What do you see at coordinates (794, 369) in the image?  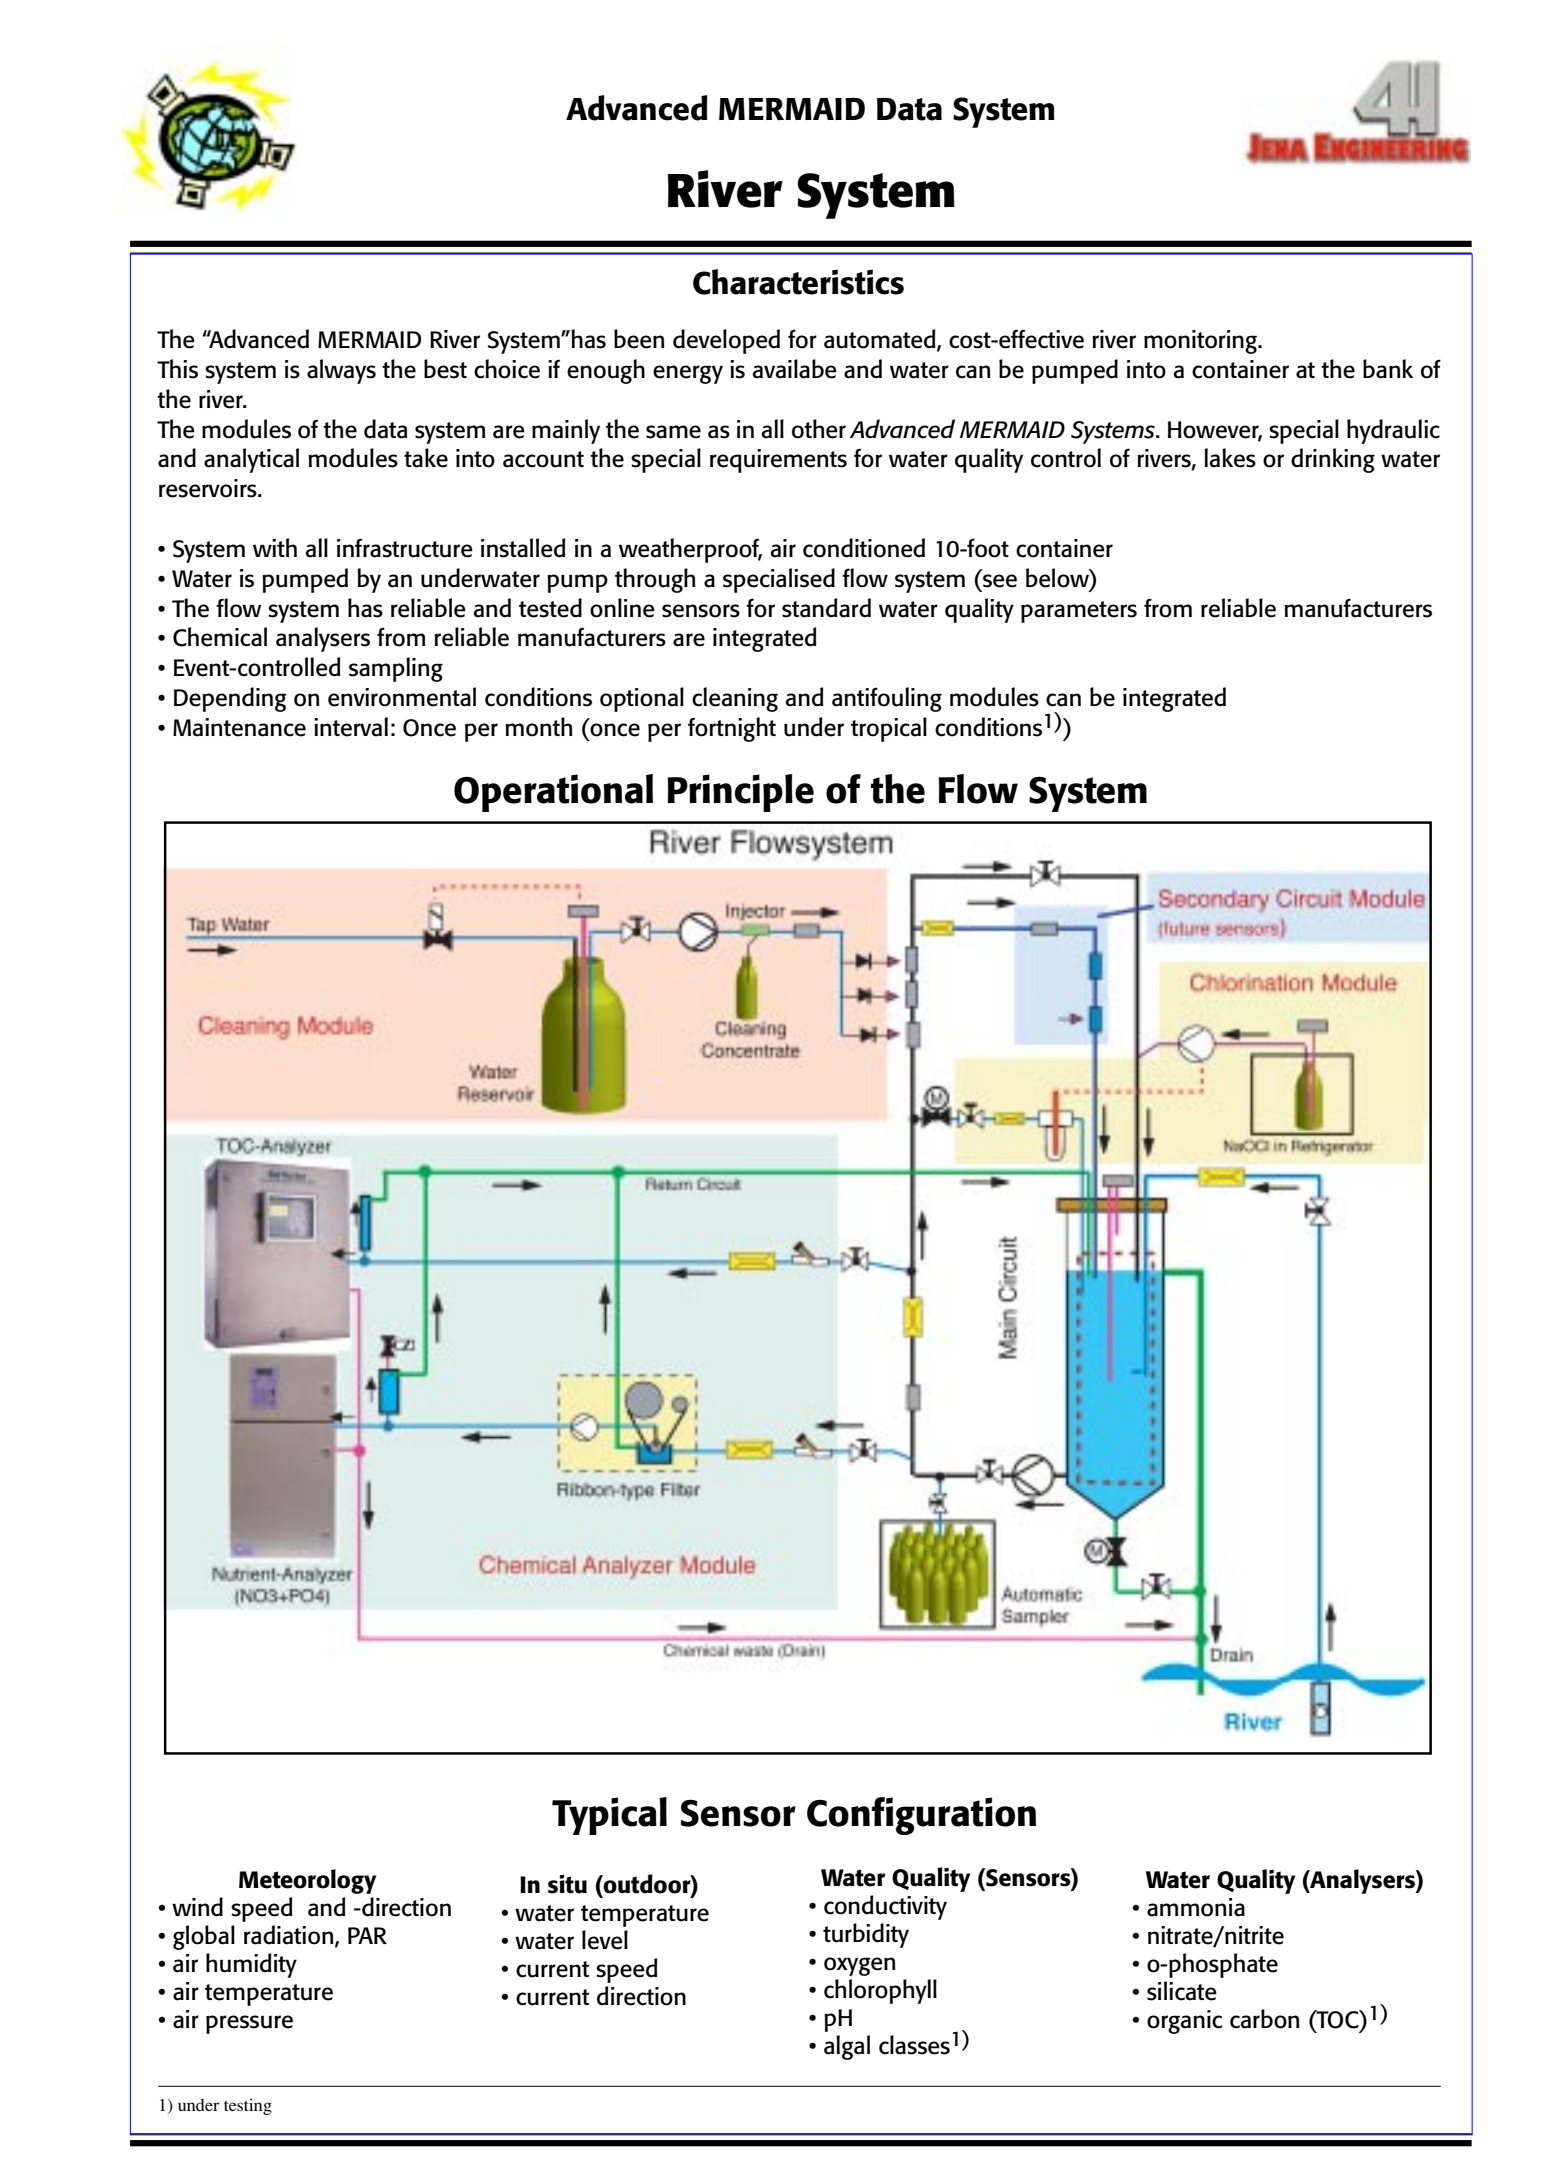 I see `availabe` at bounding box center [794, 369].
